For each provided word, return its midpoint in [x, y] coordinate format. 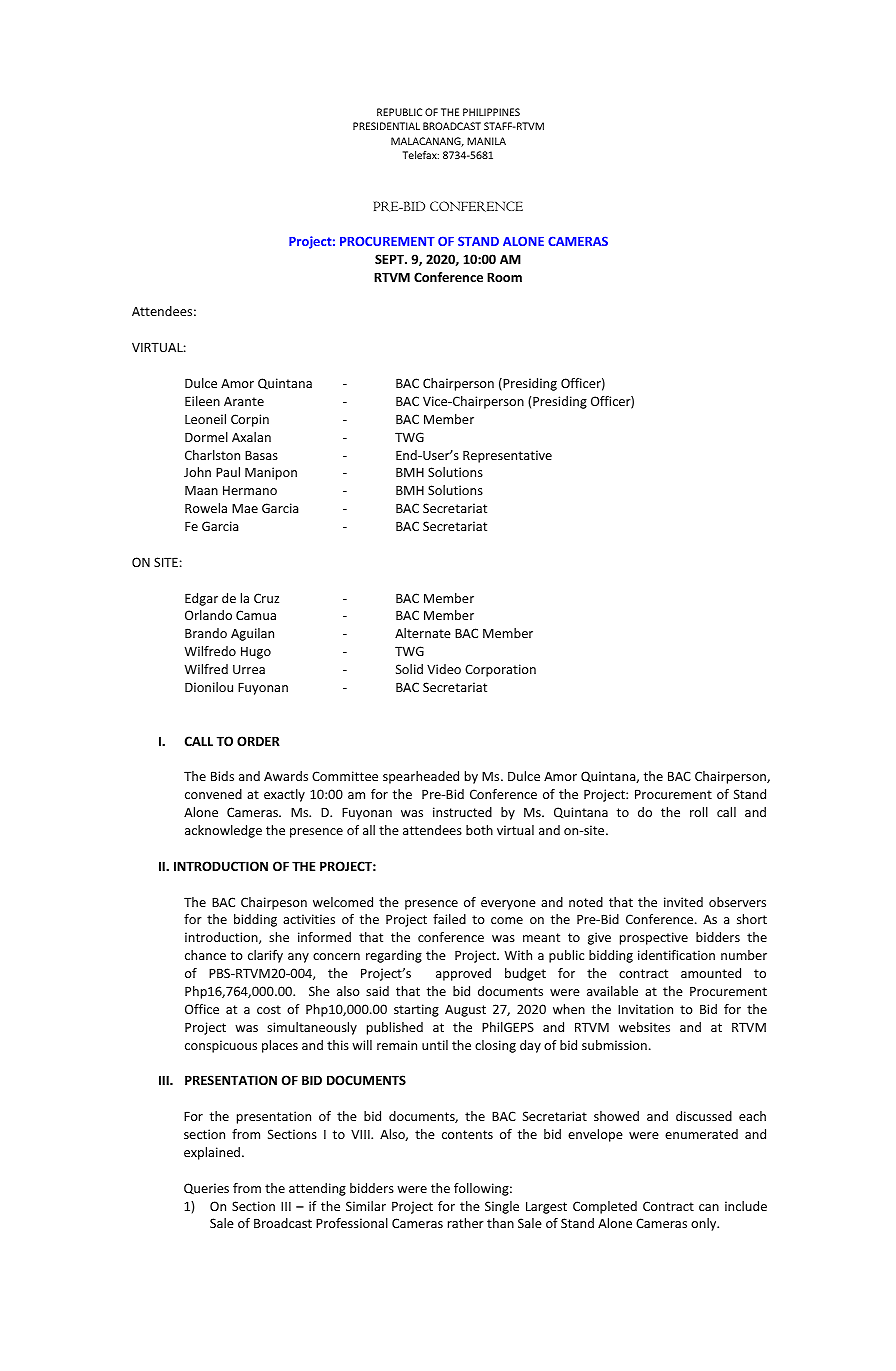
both [479, 830]
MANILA [486, 141]
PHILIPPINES [491, 112]
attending [317, 1189]
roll [699, 812]
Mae [245, 508]
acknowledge [223, 831]
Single [502, 1207]
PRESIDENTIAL [386, 126]
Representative [507, 456]
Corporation [500, 670]
